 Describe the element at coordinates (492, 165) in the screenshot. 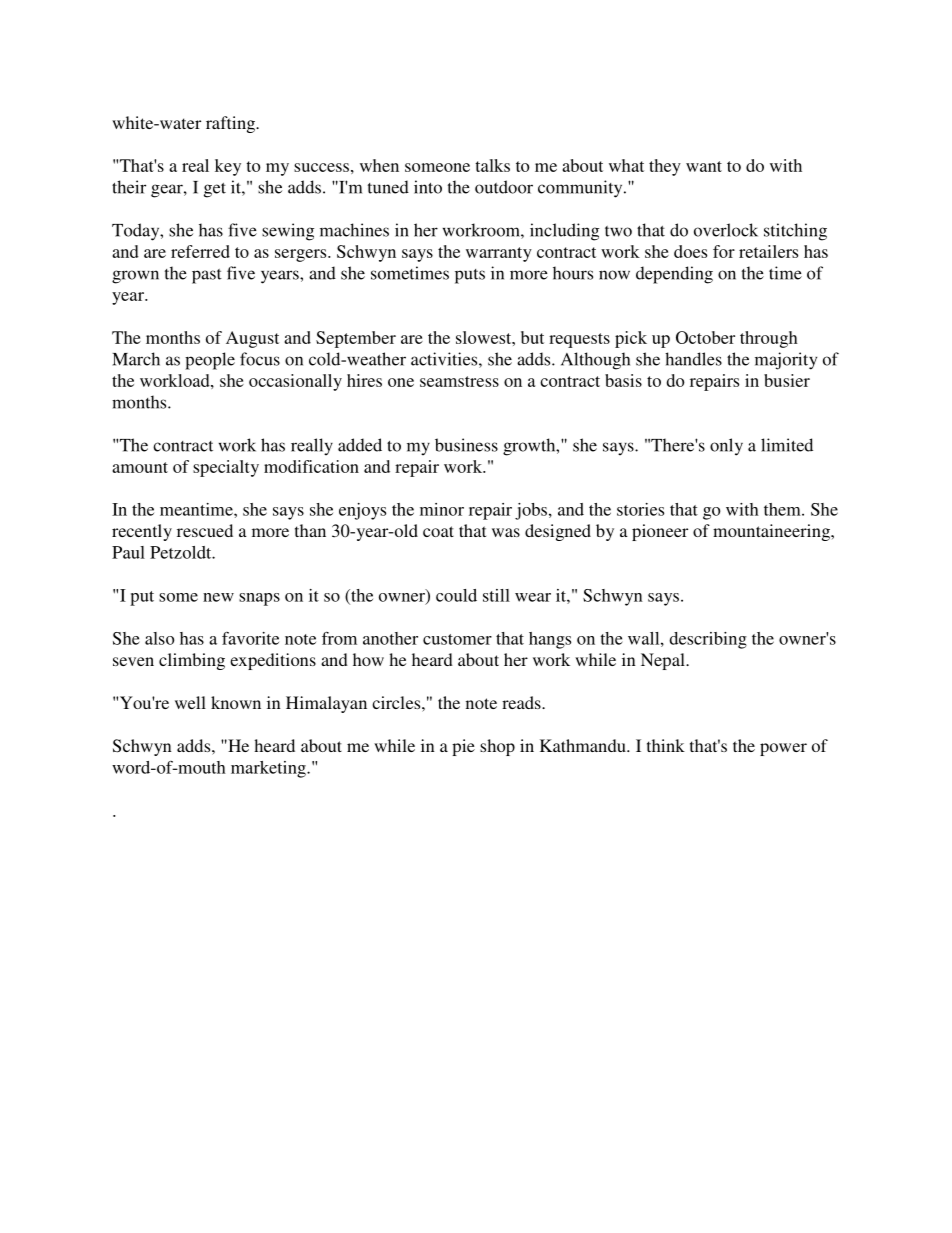

I see `talks` at that location.
